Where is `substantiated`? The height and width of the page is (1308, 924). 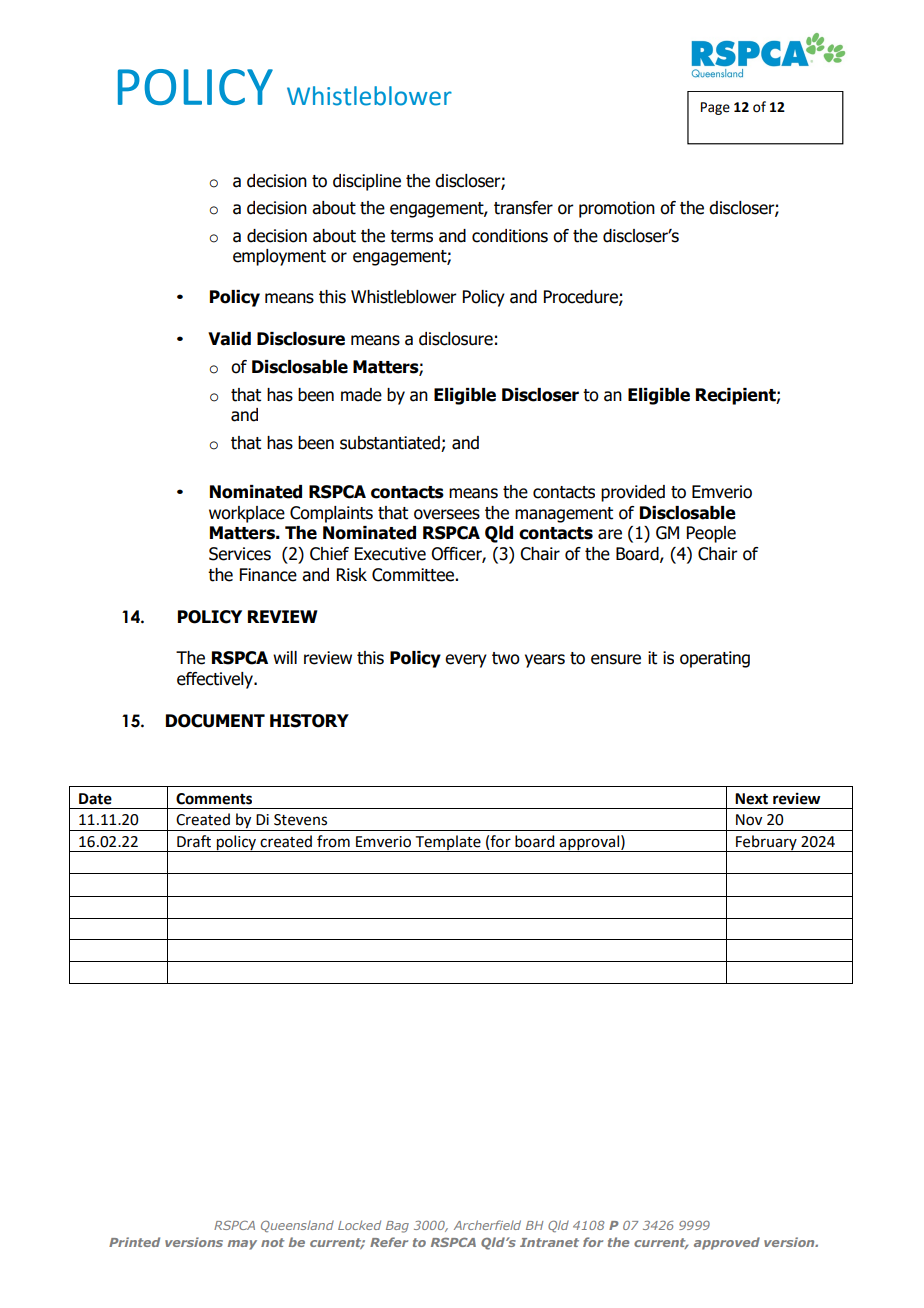
substantiated is located at coordinates (391, 444).
